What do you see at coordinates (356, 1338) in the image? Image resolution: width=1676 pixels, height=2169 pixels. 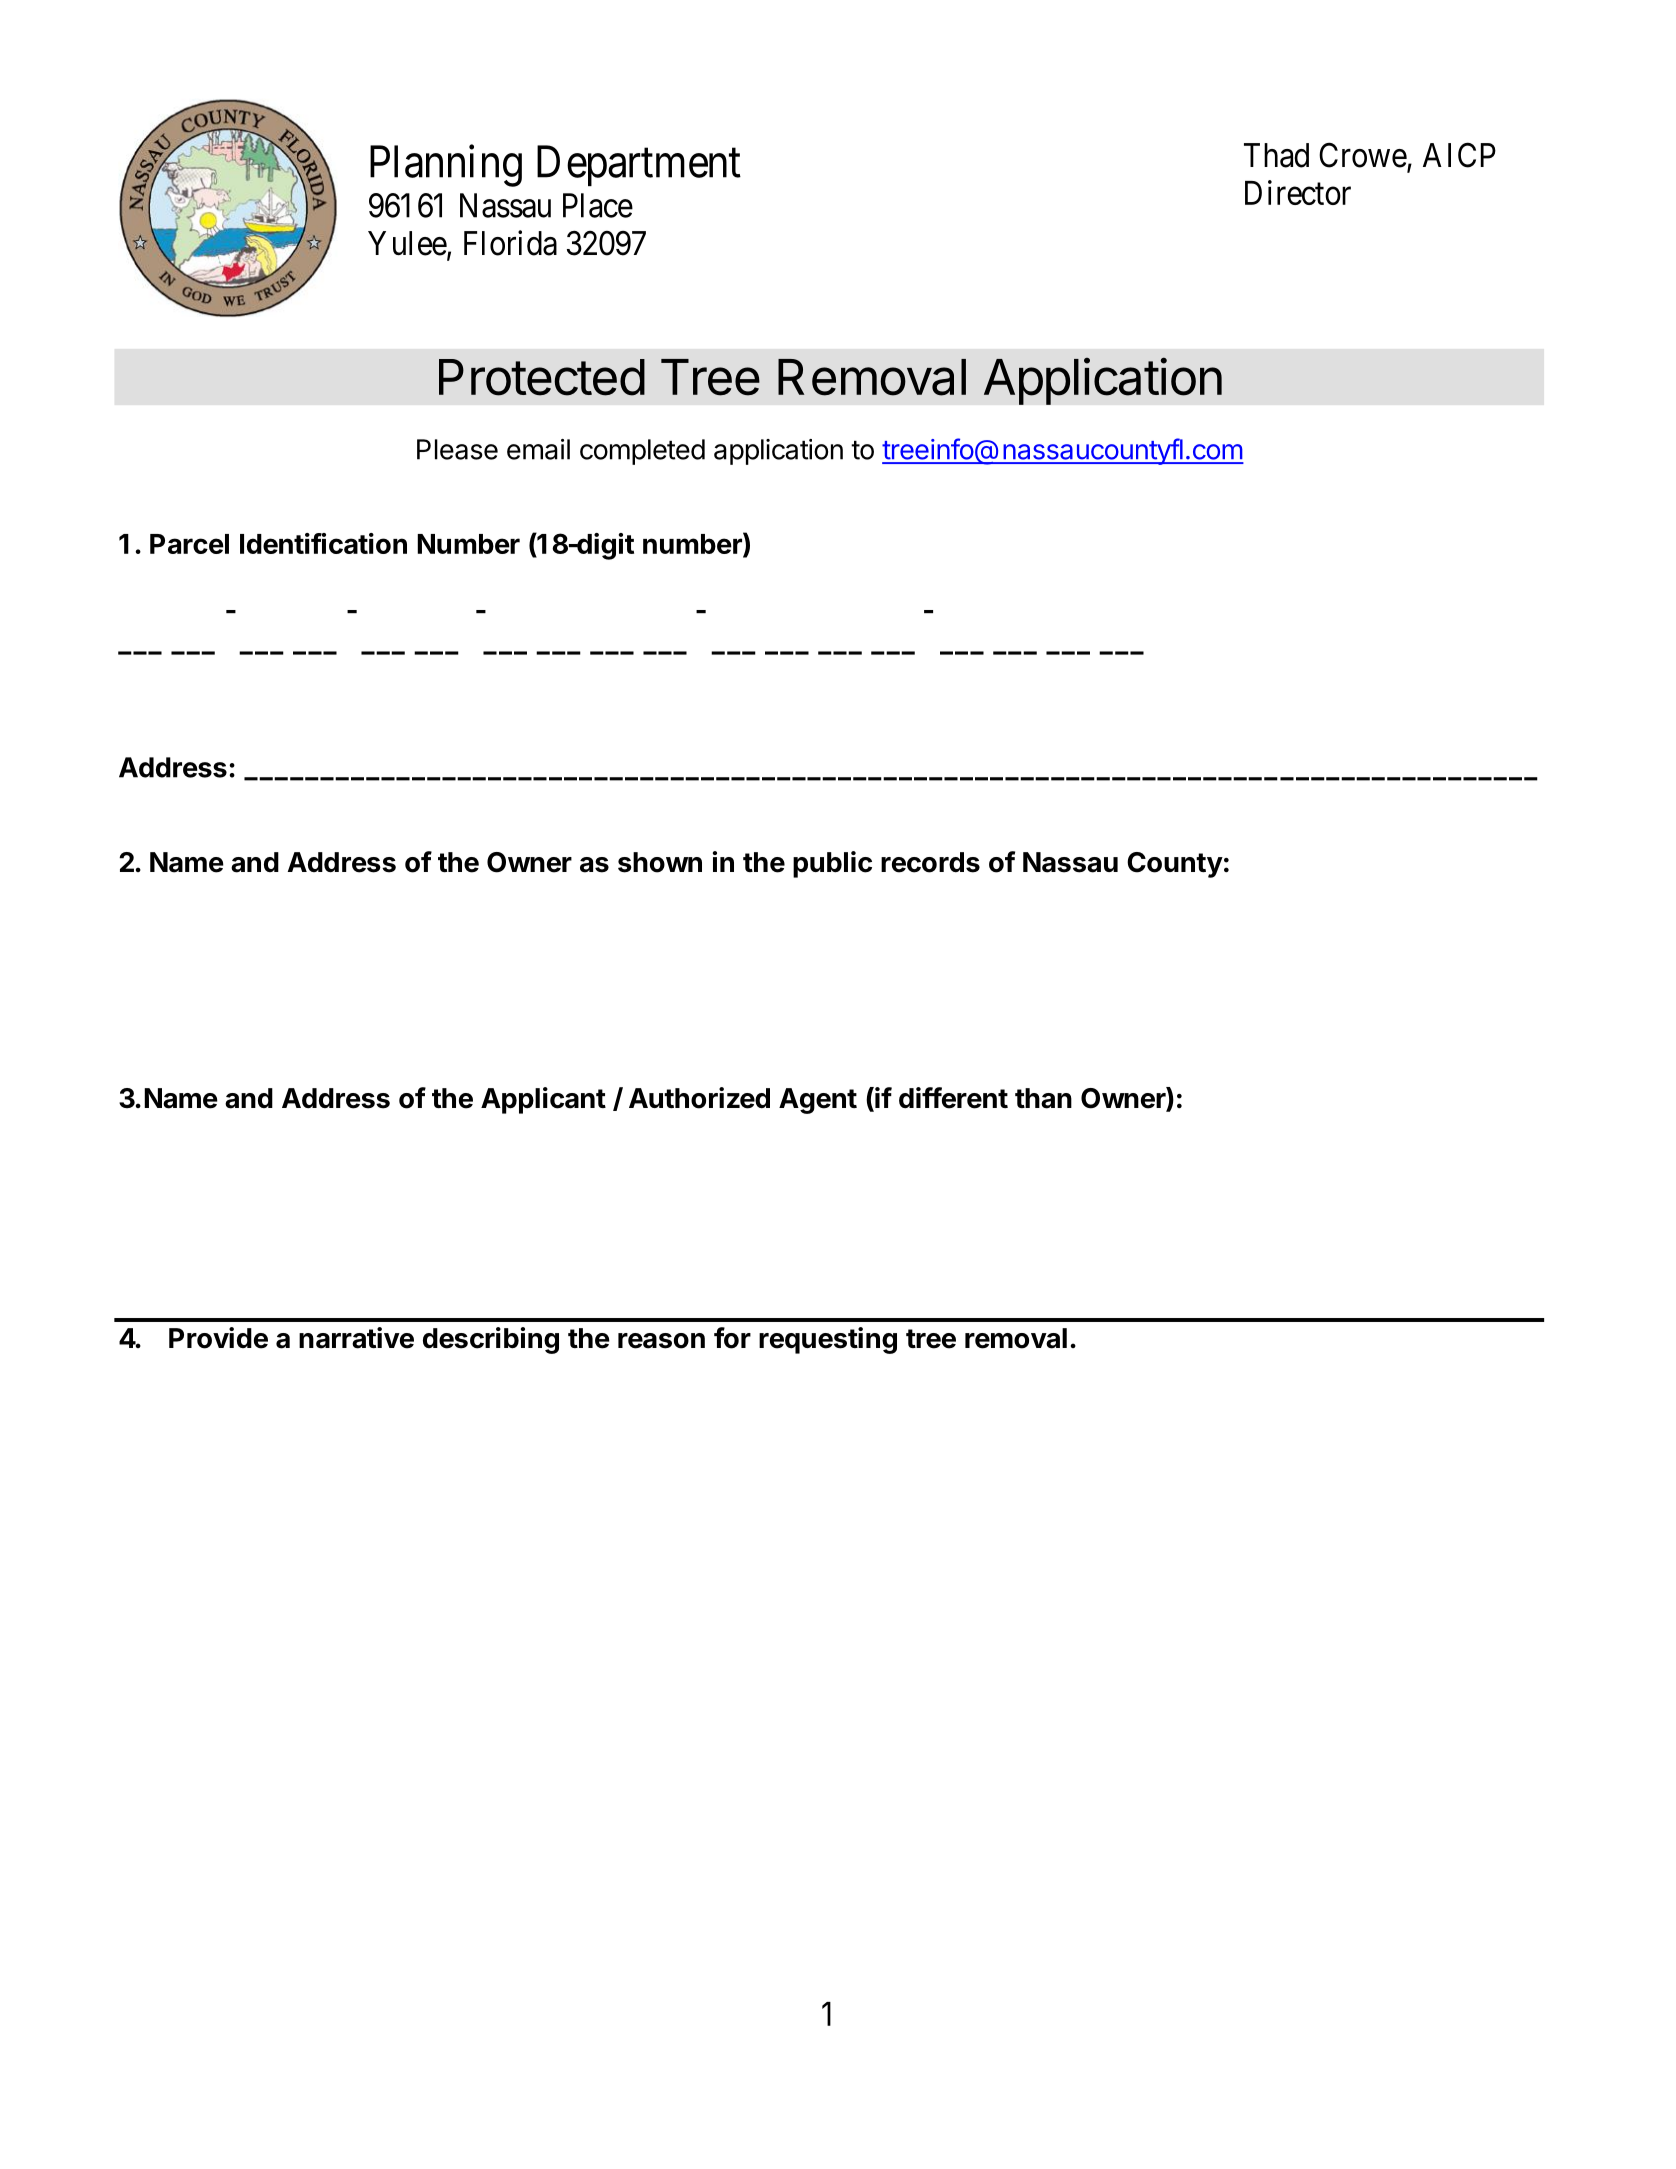 I see `narrative` at bounding box center [356, 1338].
